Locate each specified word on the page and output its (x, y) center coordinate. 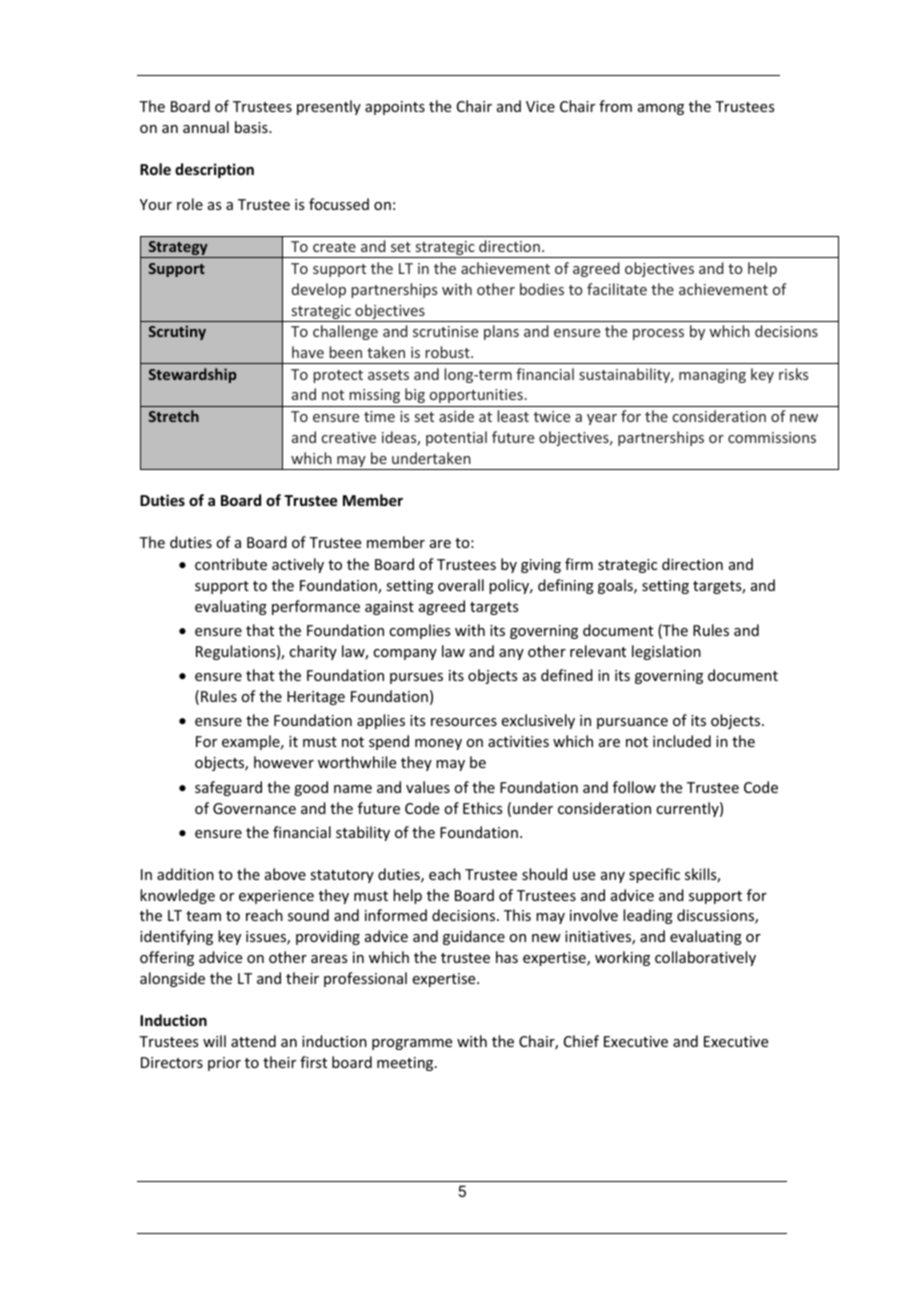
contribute (231, 564)
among (661, 109)
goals (616, 586)
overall (461, 585)
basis (252, 127)
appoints (395, 108)
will (214, 1041)
